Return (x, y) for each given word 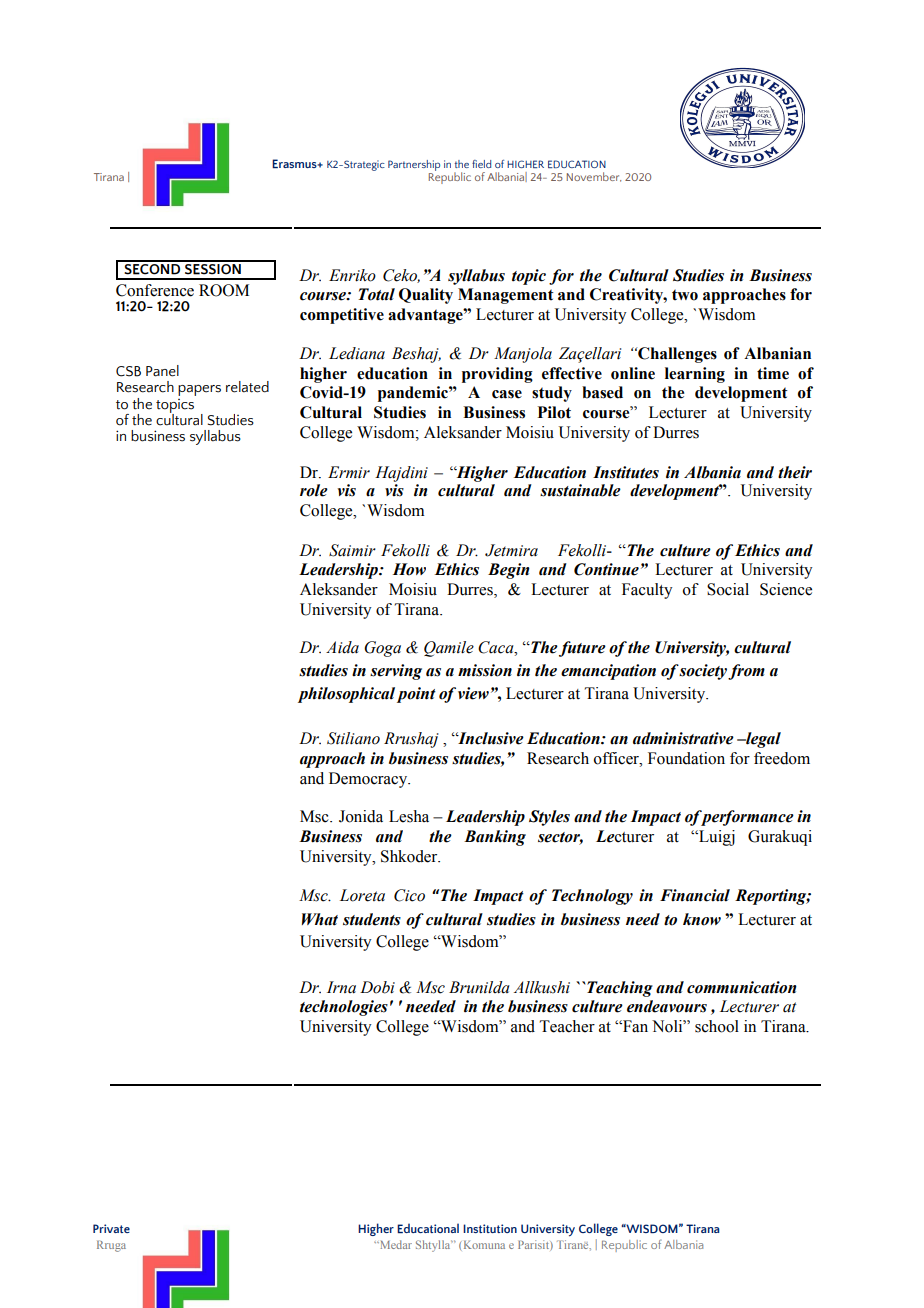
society (703, 672)
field (481, 164)
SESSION (213, 268)
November (594, 177)
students (372, 919)
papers (199, 390)
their (795, 472)
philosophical (346, 695)
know (702, 919)
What (320, 919)
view (473, 693)
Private (111, 1228)
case (507, 394)
